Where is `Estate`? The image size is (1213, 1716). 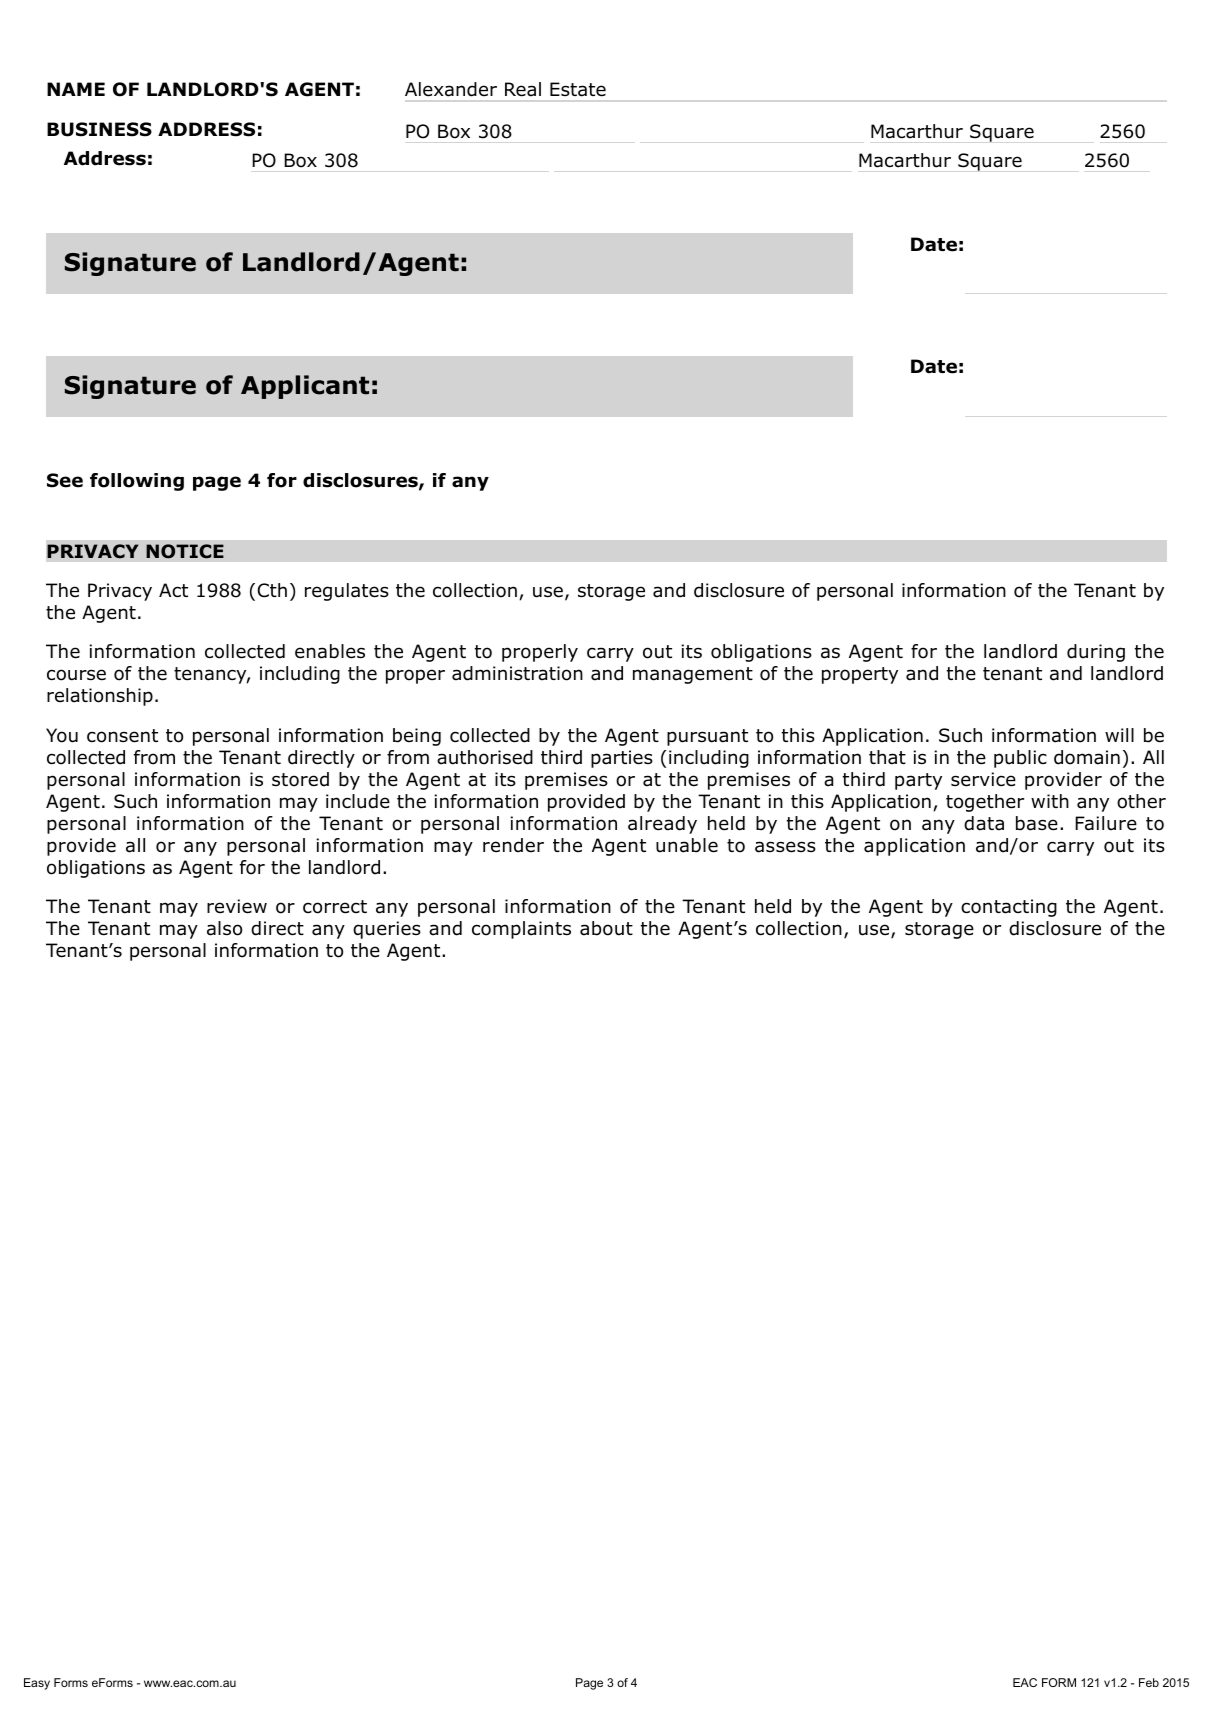
Estate is located at coordinates (578, 89).
